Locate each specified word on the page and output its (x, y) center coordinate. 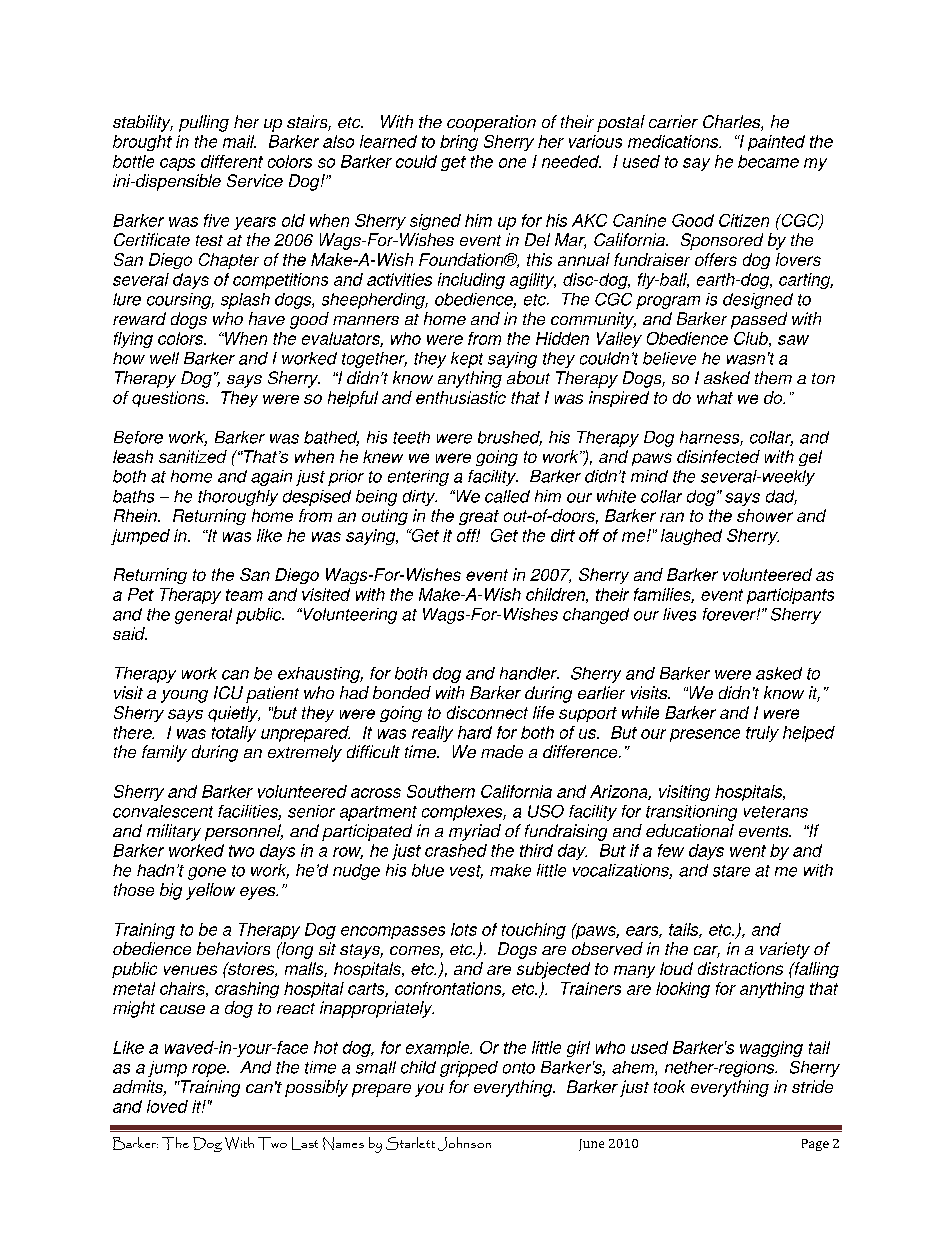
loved (167, 1106)
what (715, 397)
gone (207, 873)
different (232, 161)
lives (679, 614)
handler (529, 673)
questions (169, 399)
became (768, 161)
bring (459, 143)
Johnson (464, 1144)
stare (731, 871)
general (203, 616)
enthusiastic (461, 397)
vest (466, 872)
